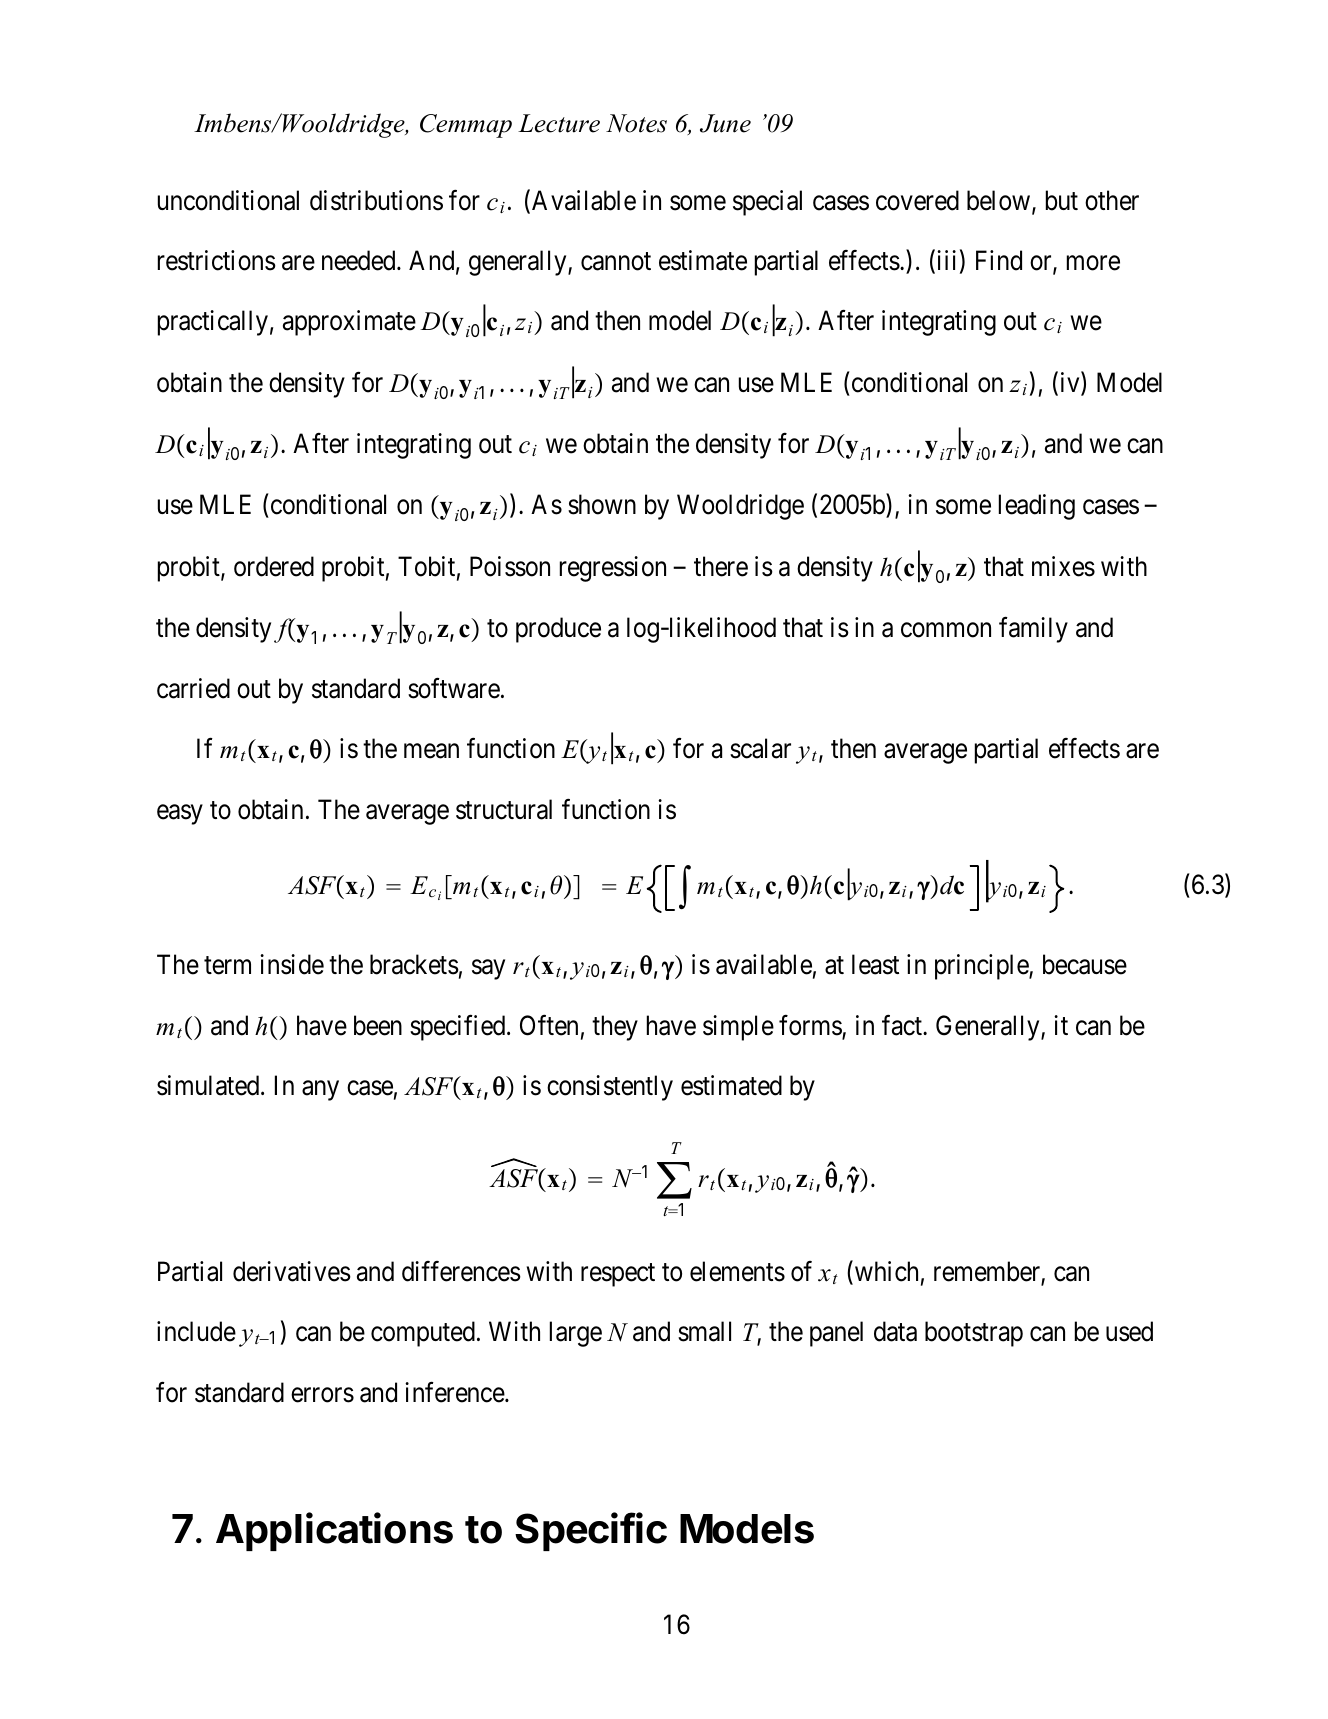 The width and height of the document is (1328, 1719). I want to click on below, so click(998, 200).
